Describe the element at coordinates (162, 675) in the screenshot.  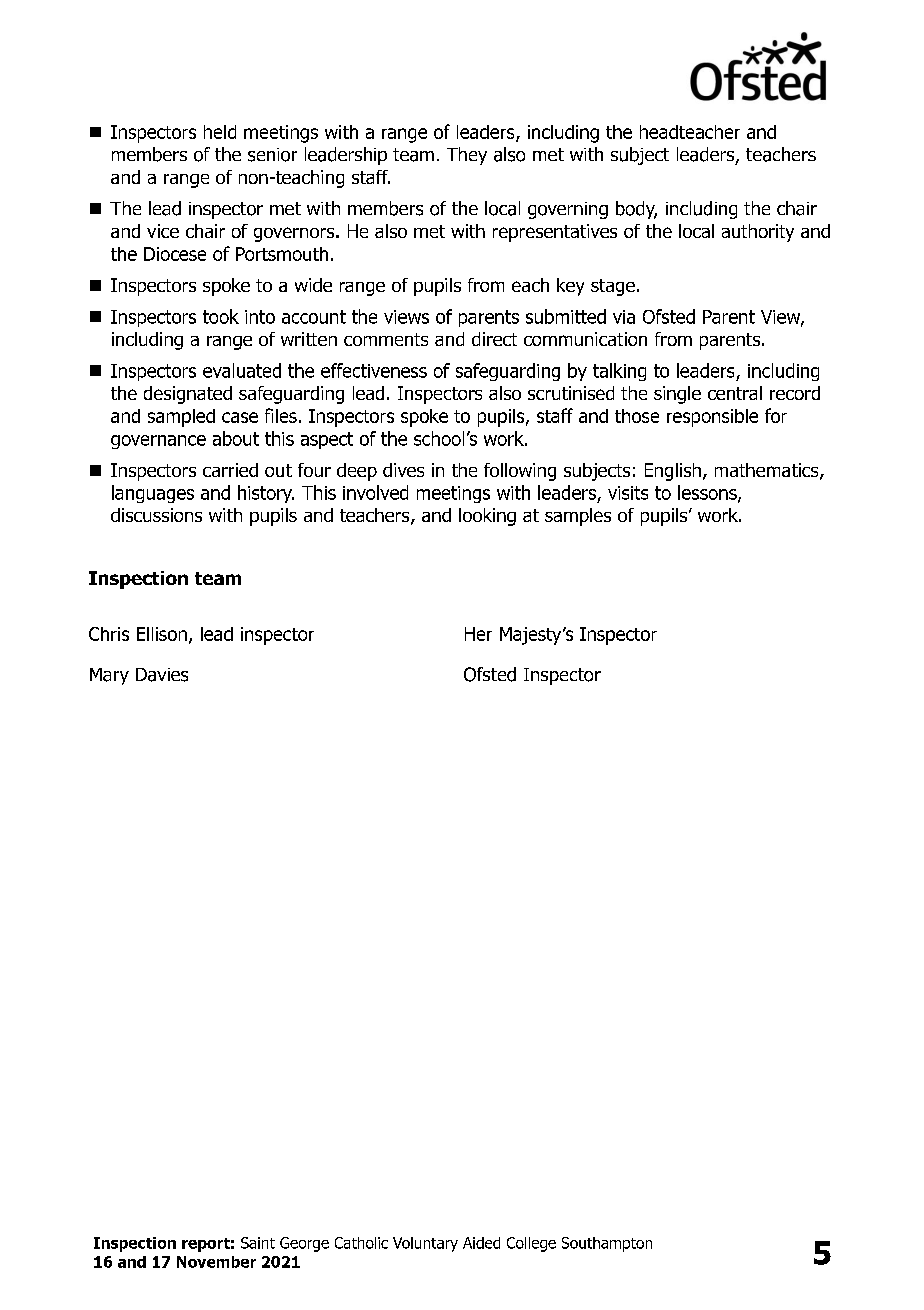
I see `Davies` at that location.
